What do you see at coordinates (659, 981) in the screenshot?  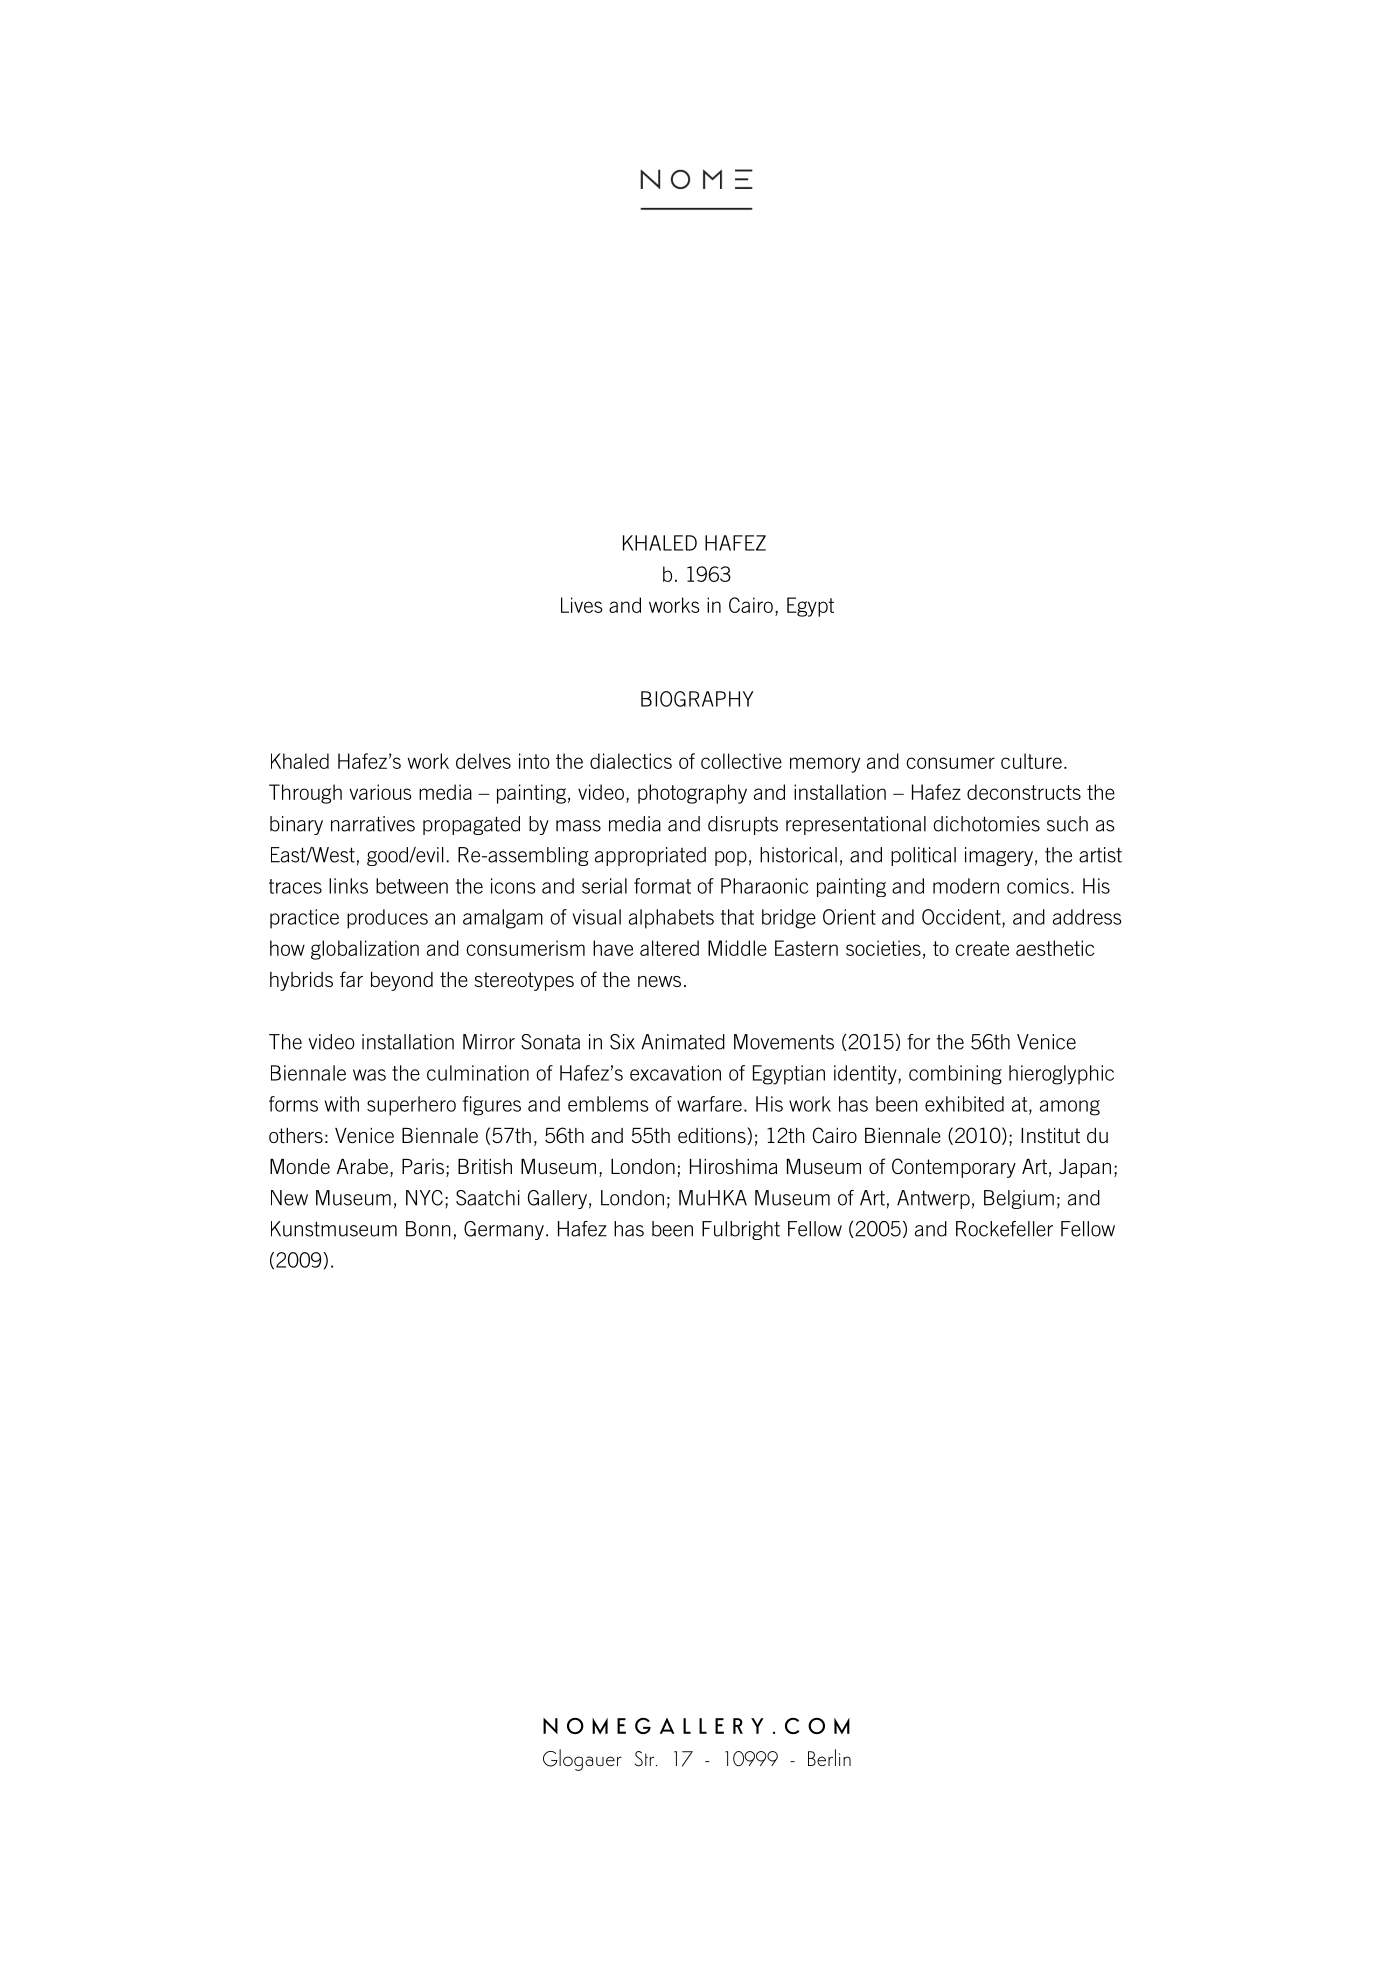 I see `news` at bounding box center [659, 981].
